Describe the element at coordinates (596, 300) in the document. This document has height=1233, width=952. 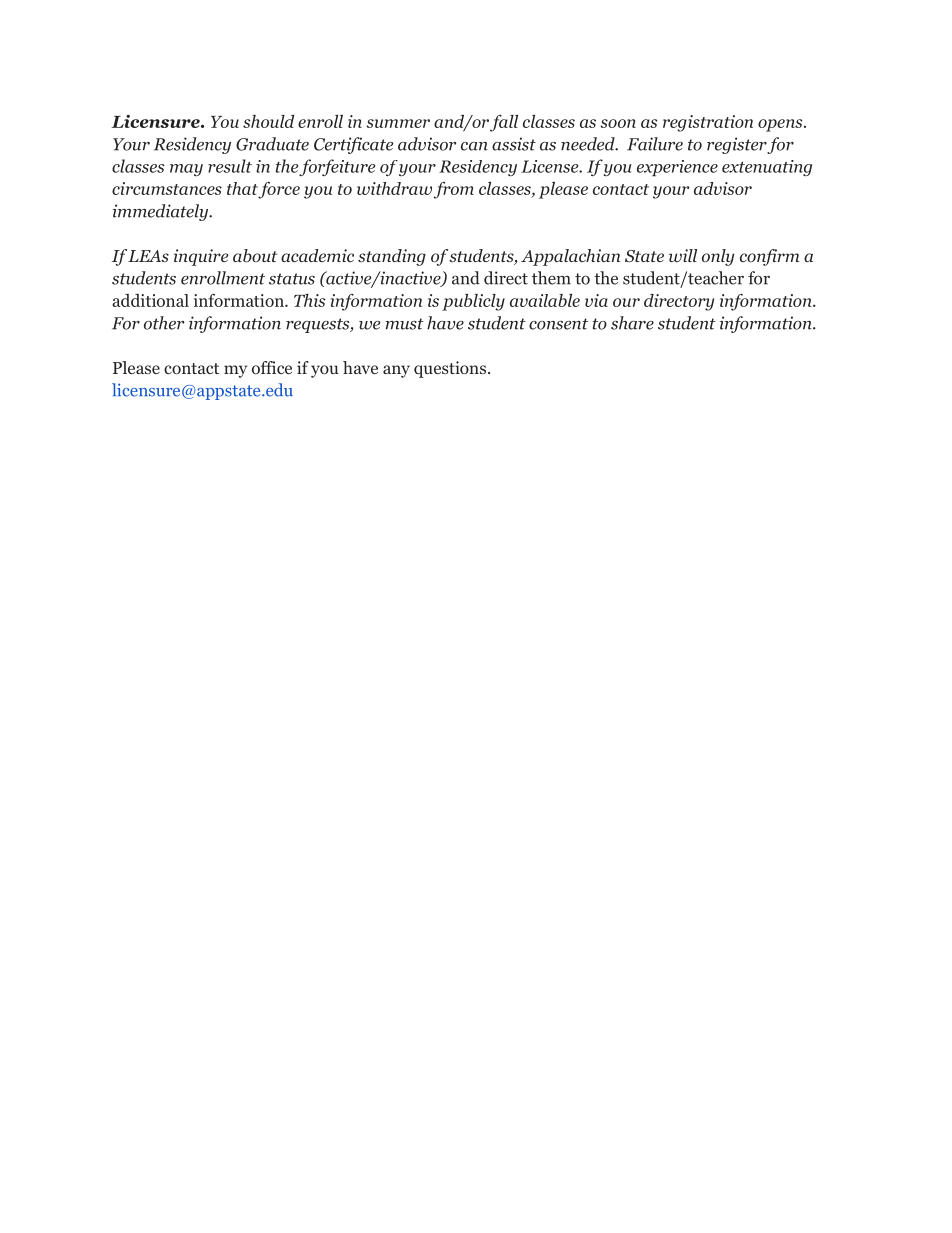
I see `via` at that location.
